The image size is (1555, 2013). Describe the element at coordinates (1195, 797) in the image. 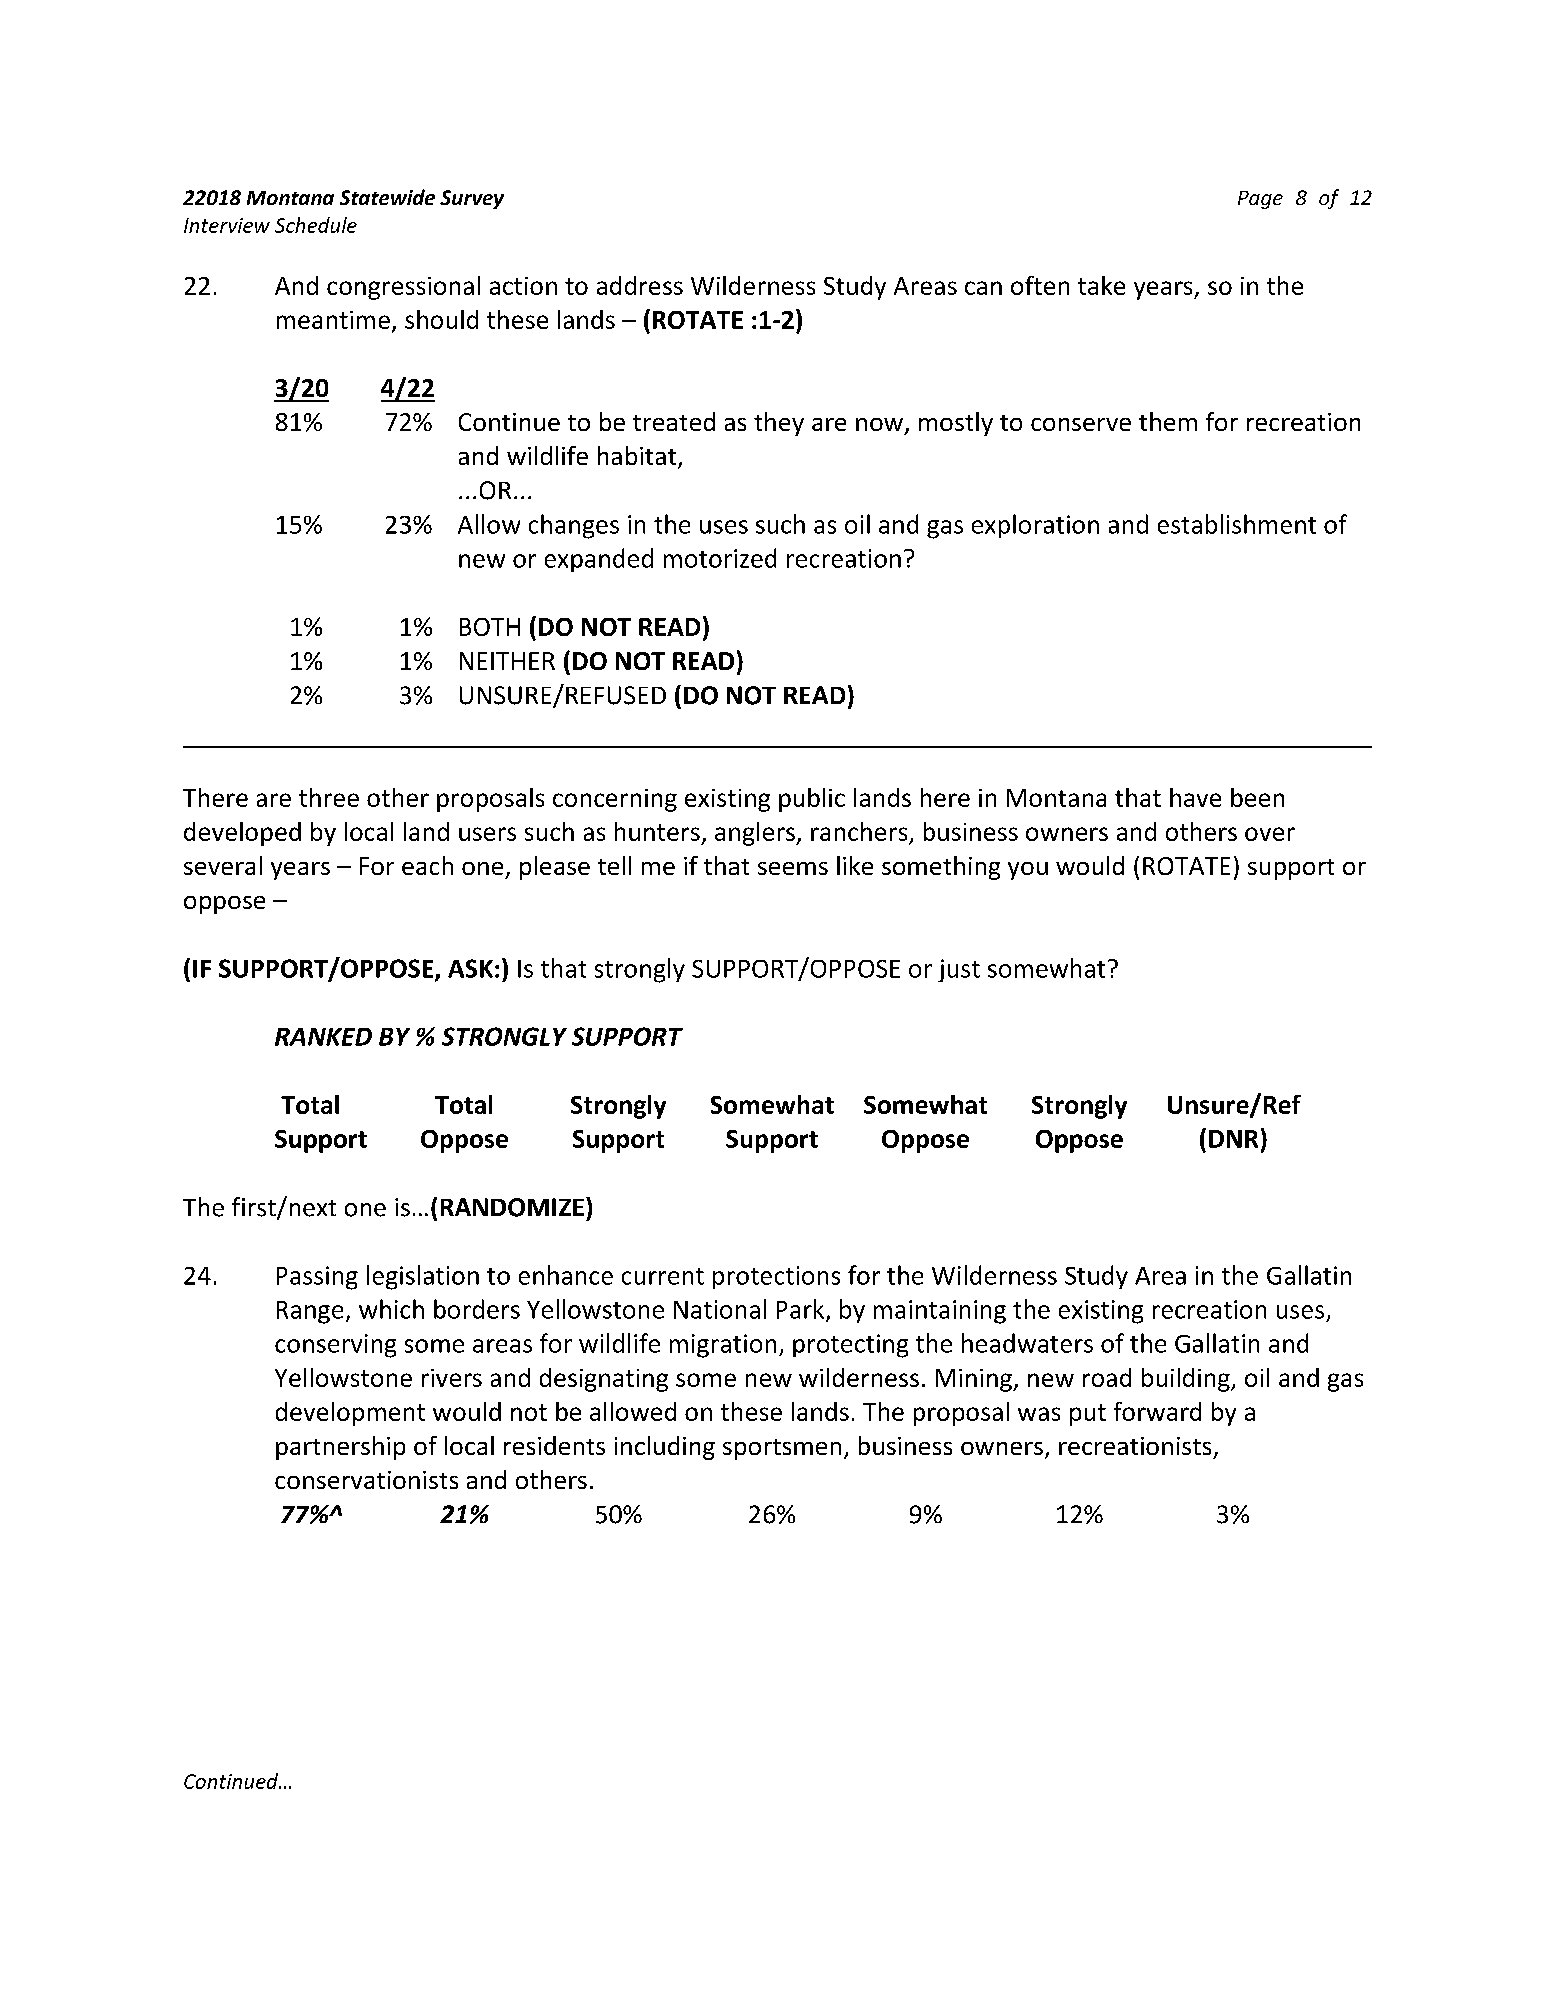

I see `have` at that location.
